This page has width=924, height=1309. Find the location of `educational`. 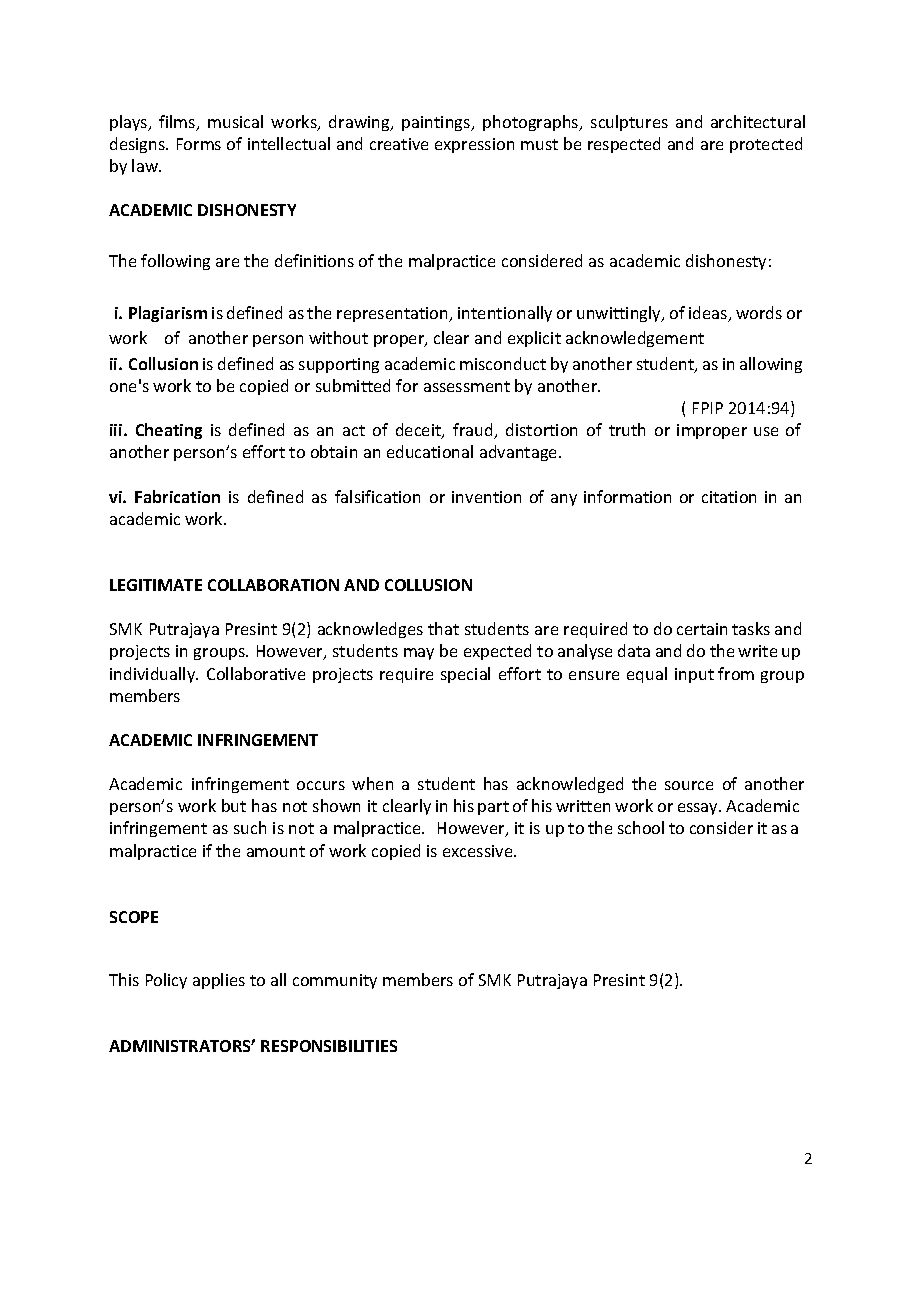

educational is located at coordinates (430, 451).
